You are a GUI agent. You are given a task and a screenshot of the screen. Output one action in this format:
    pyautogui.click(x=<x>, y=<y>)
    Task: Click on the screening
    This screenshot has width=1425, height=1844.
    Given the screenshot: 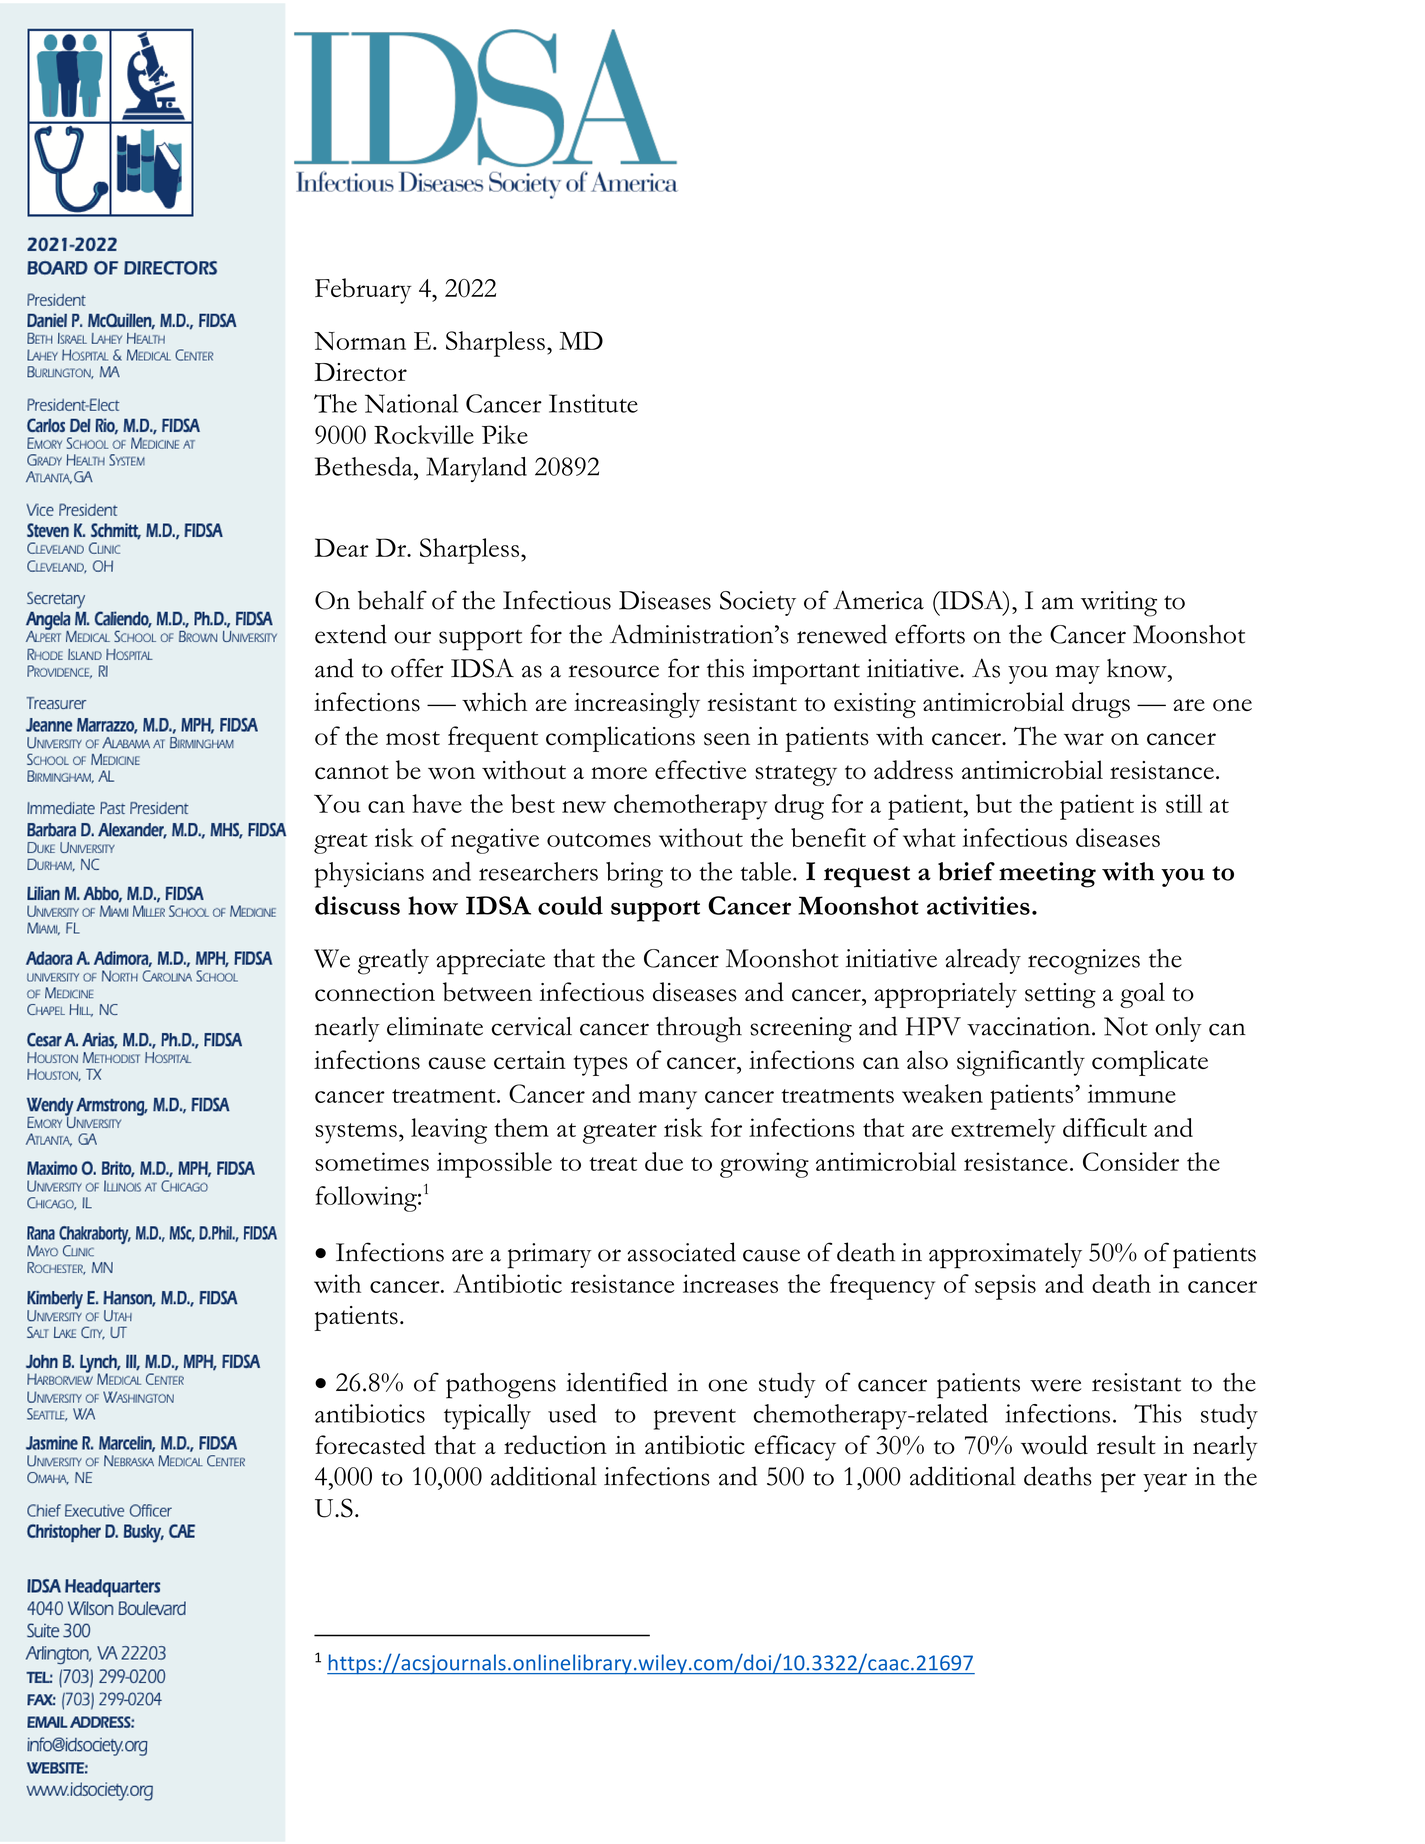 What is the action you would take?
    pyautogui.click(x=801, y=1030)
